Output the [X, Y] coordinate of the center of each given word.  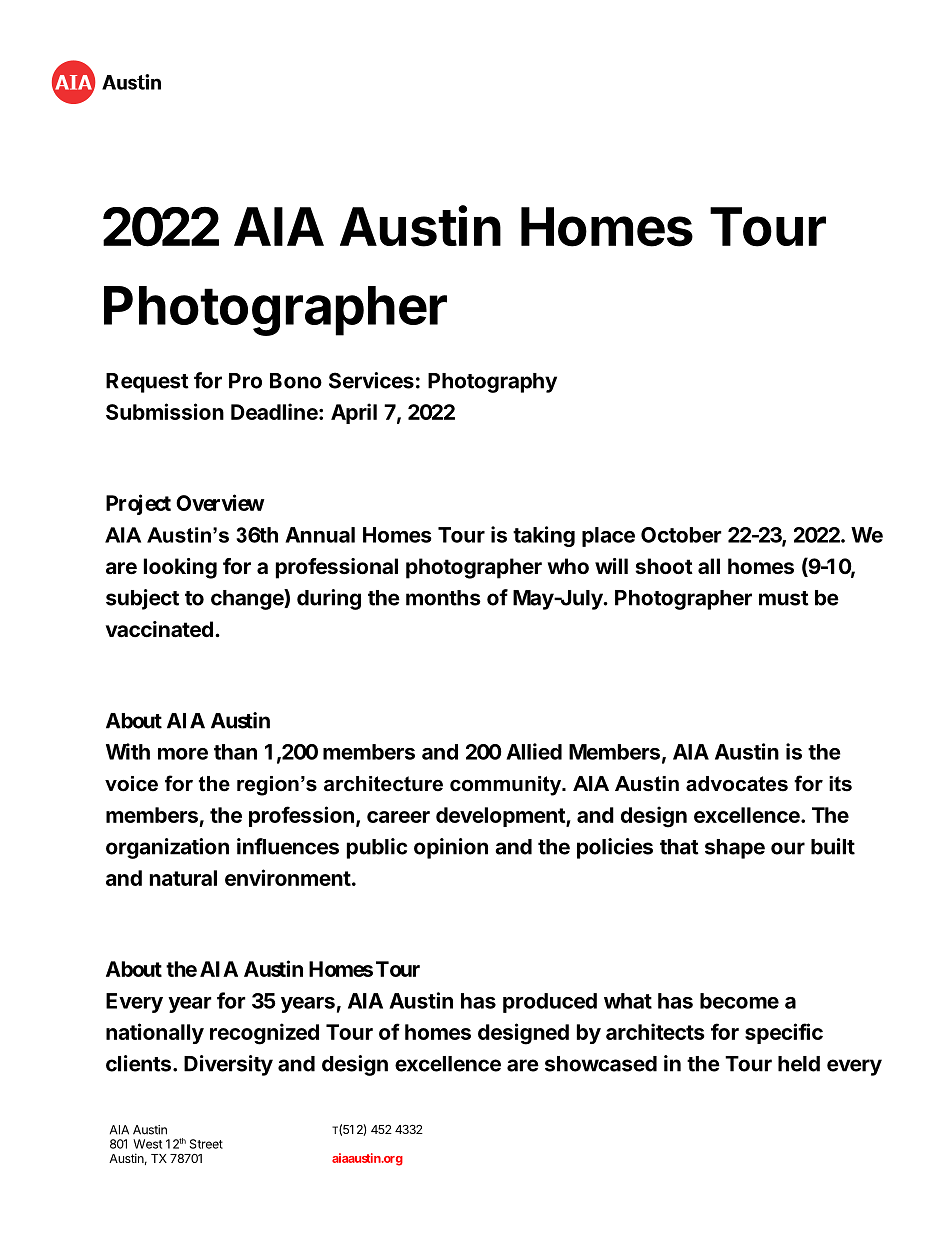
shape [735, 849]
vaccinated [159, 629]
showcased [601, 1064]
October [681, 535]
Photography [492, 383]
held [799, 1064]
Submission [165, 411]
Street [206, 1144]
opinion [451, 848]
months [443, 598]
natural [183, 878]
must [784, 598]
